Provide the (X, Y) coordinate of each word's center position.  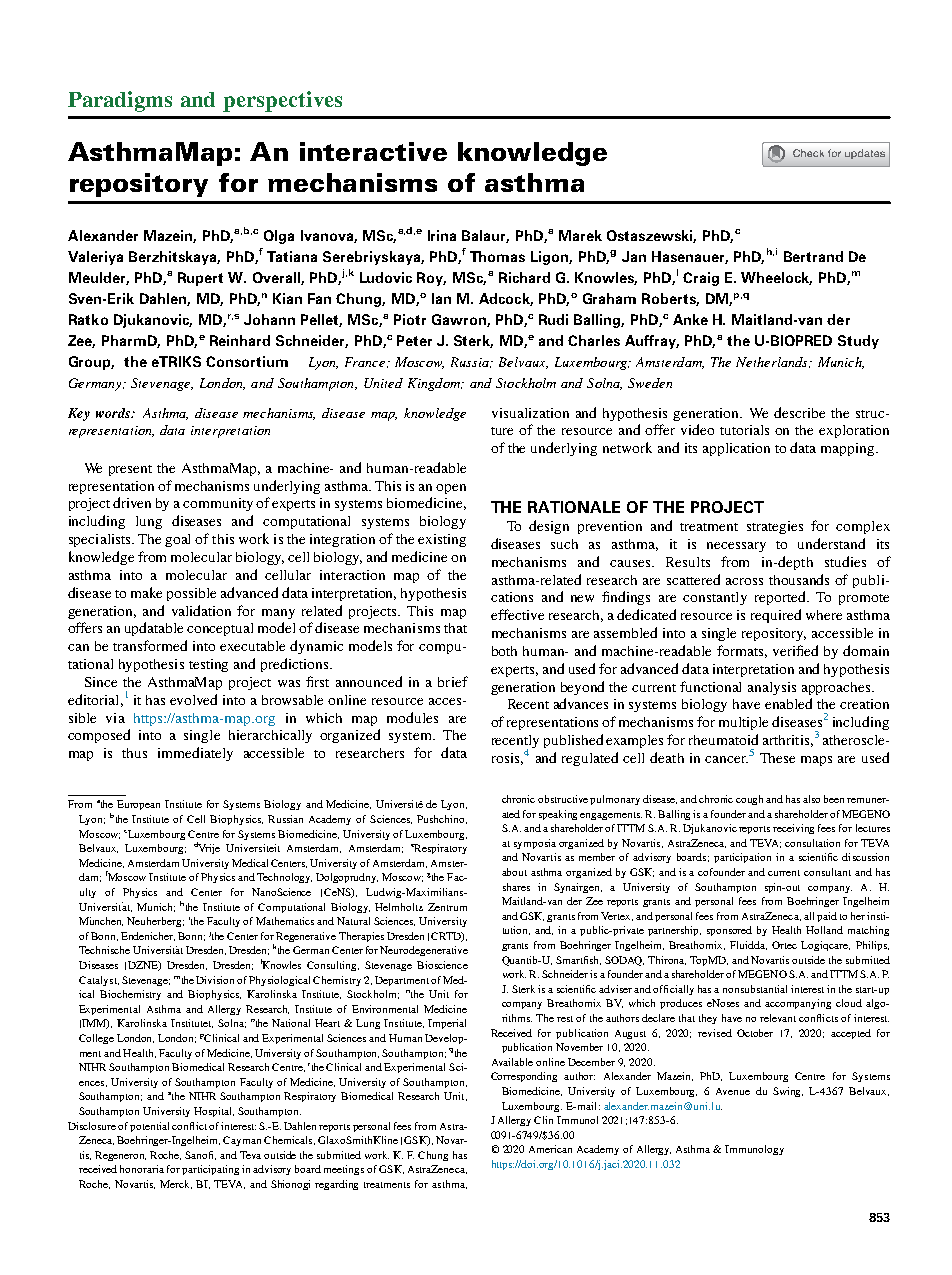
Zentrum (447, 907)
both (504, 651)
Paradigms (120, 101)
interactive (373, 151)
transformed (150, 645)
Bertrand (813, 256)
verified (795, 650)
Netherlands (773, 362)
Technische (104, 950)
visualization (530, 413)
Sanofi (200, 1155)
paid (827, 917)
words (114, 413)
